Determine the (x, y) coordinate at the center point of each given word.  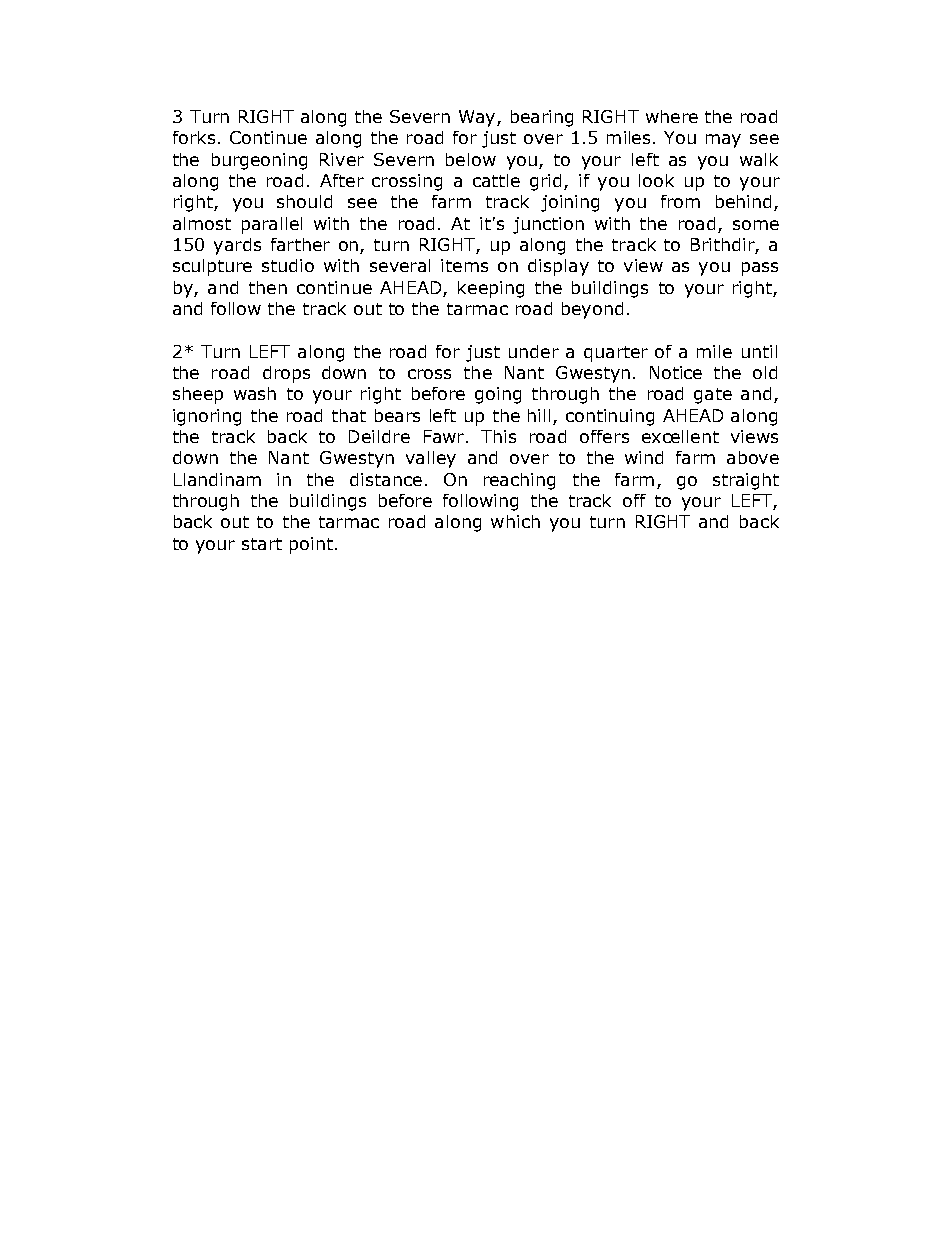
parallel (272, 225)
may (723, 141)
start (262, 544)
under (534, 351)
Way (478, 118)
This (498, 436)
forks (194, 137)
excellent (680, 436)
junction (548, 225)
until (759, 351)
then (268, 287)
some (756, 225)
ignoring (207, 417)
